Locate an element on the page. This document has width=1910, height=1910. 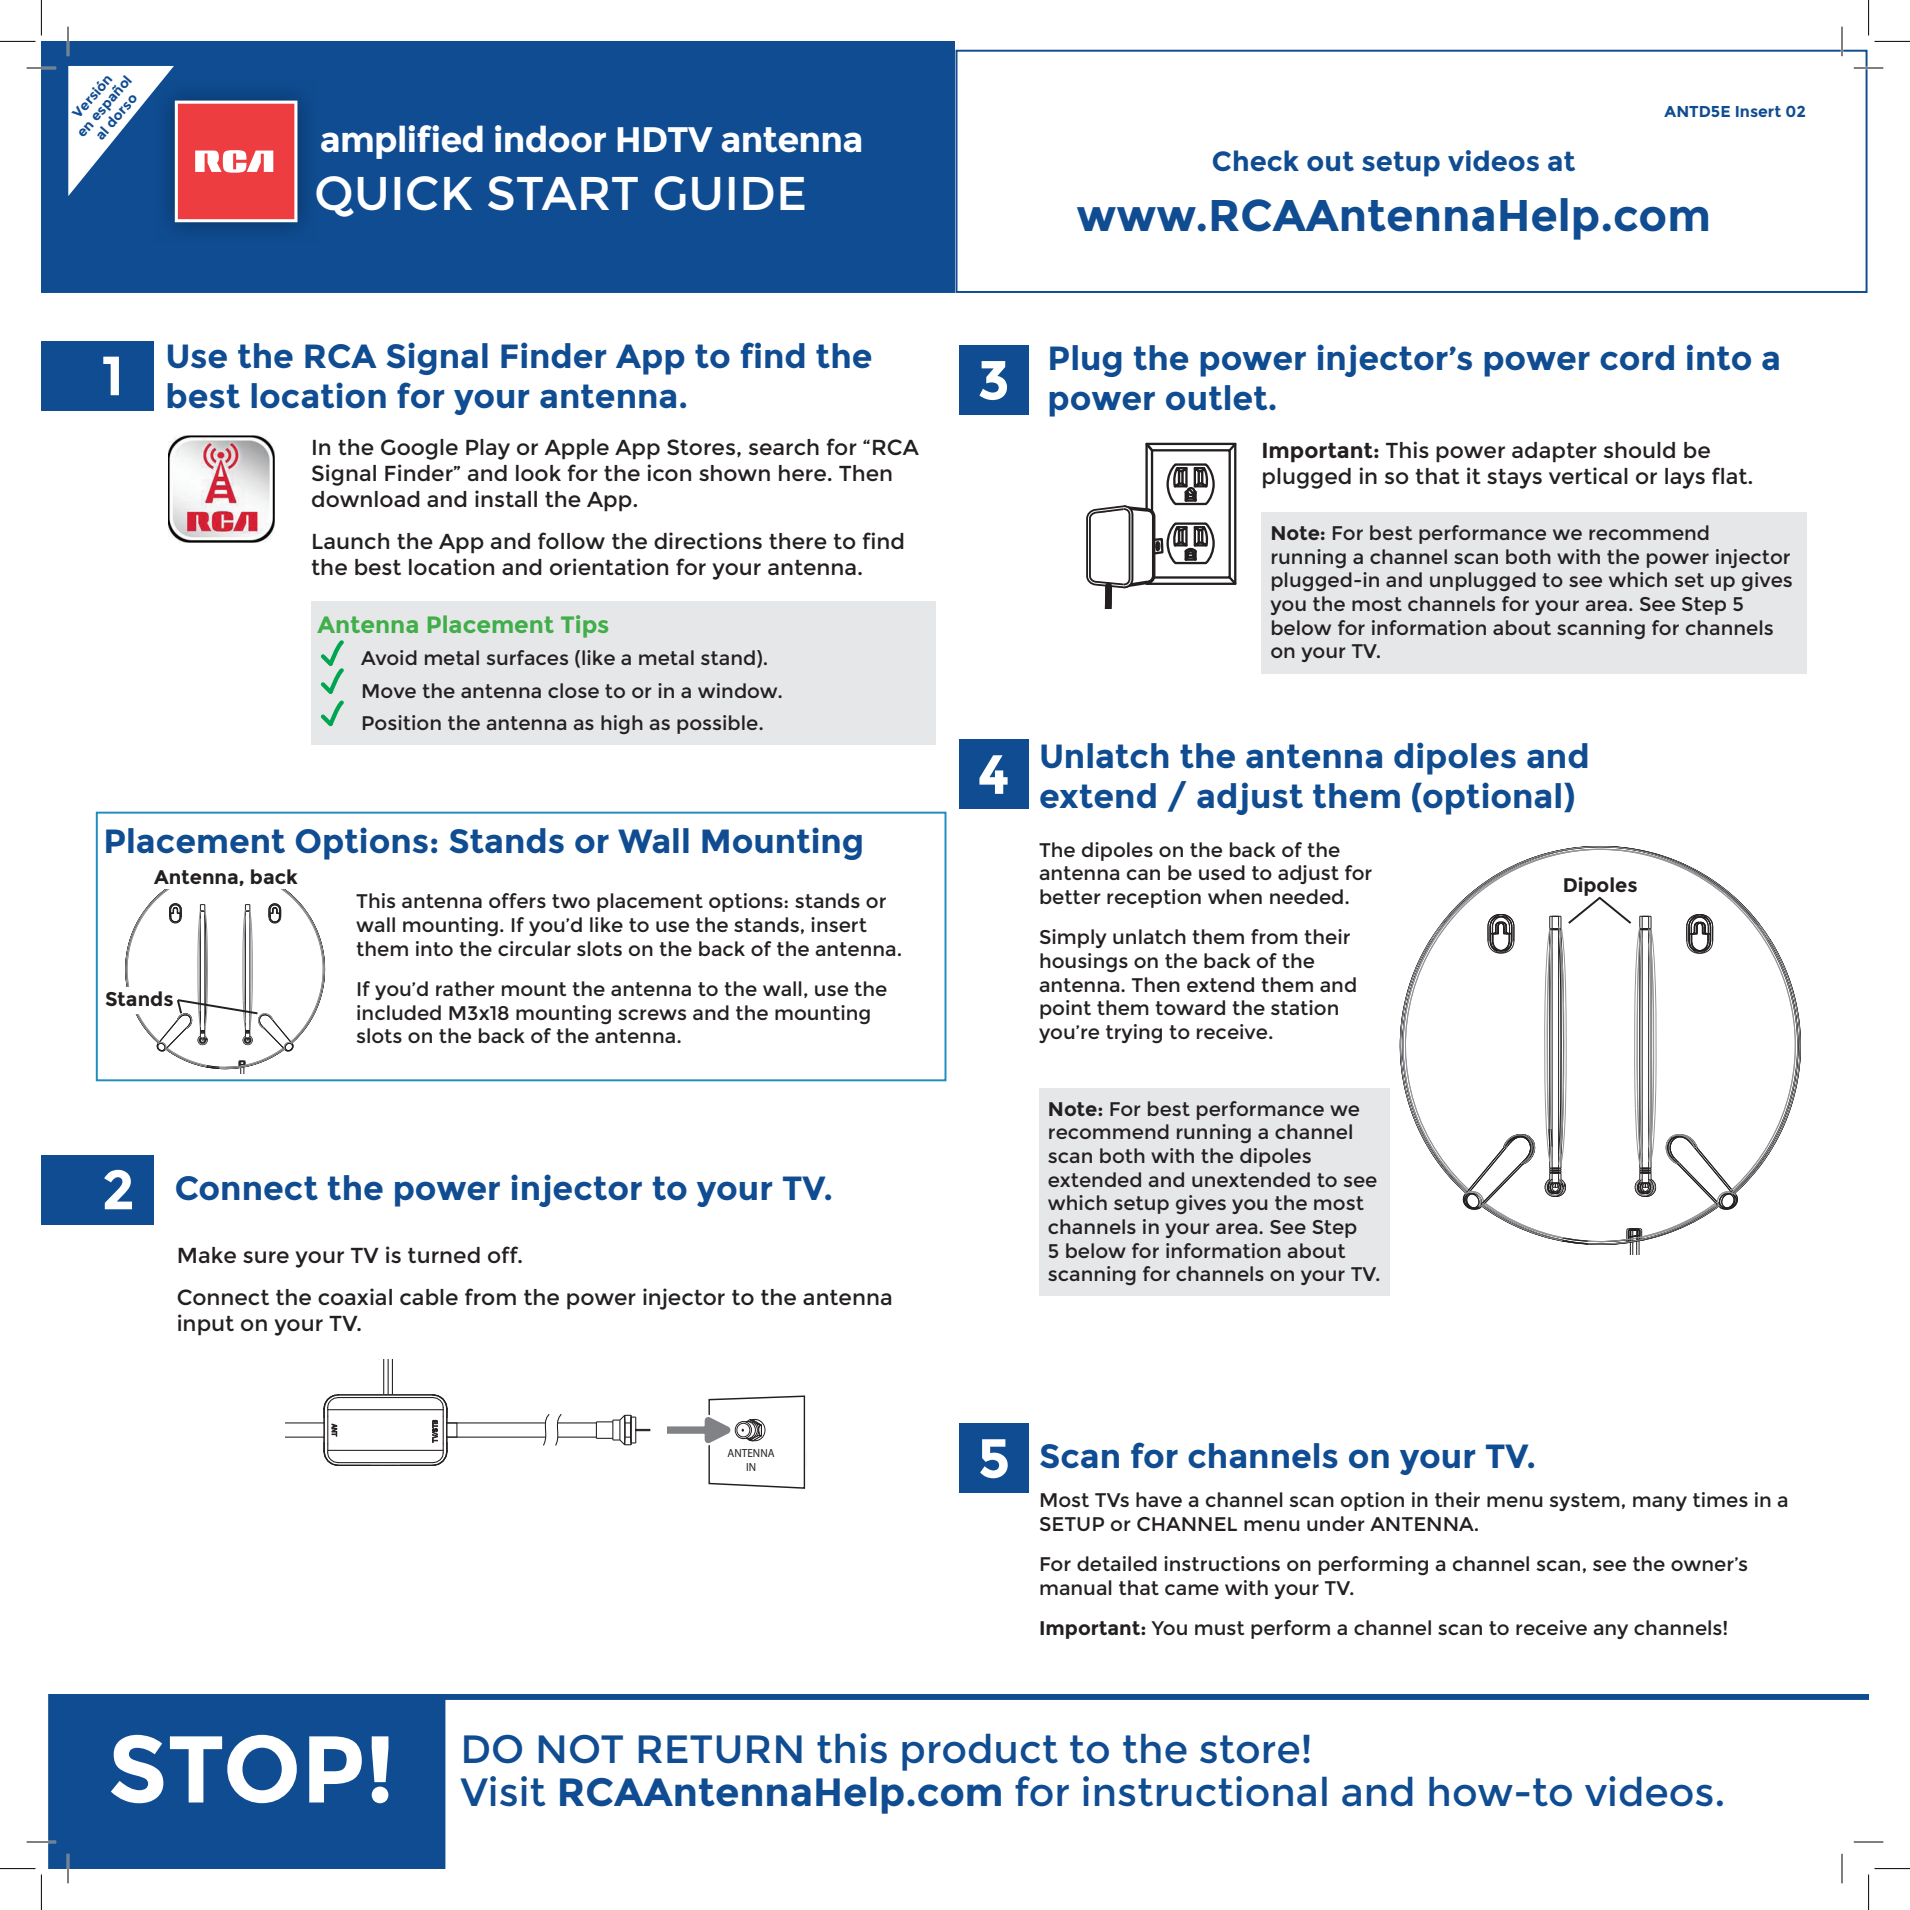
instructional is located at coordinates (1205, 1791).
